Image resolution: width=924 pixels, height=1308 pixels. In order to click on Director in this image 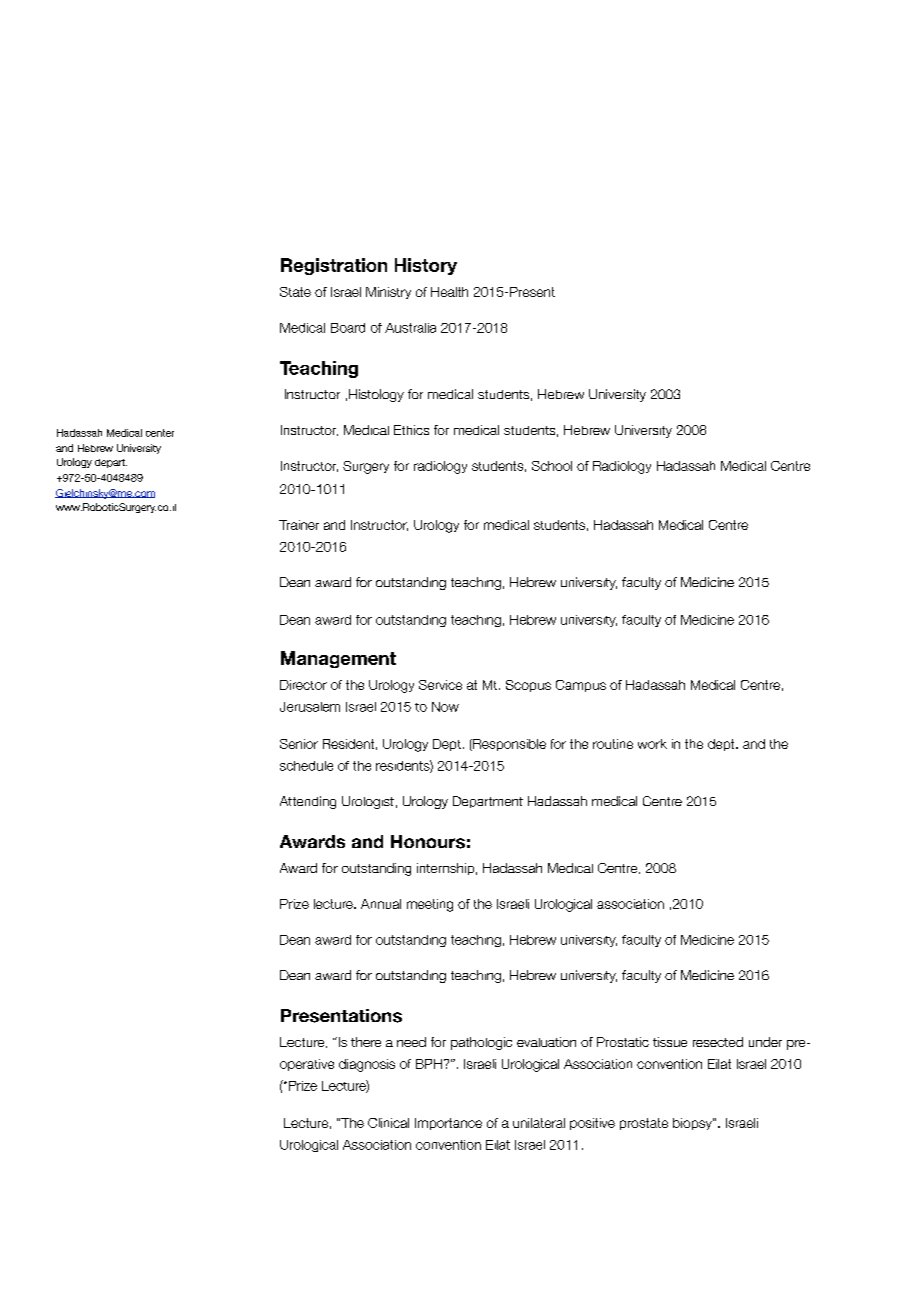, I will do `click(303, 685)`.
